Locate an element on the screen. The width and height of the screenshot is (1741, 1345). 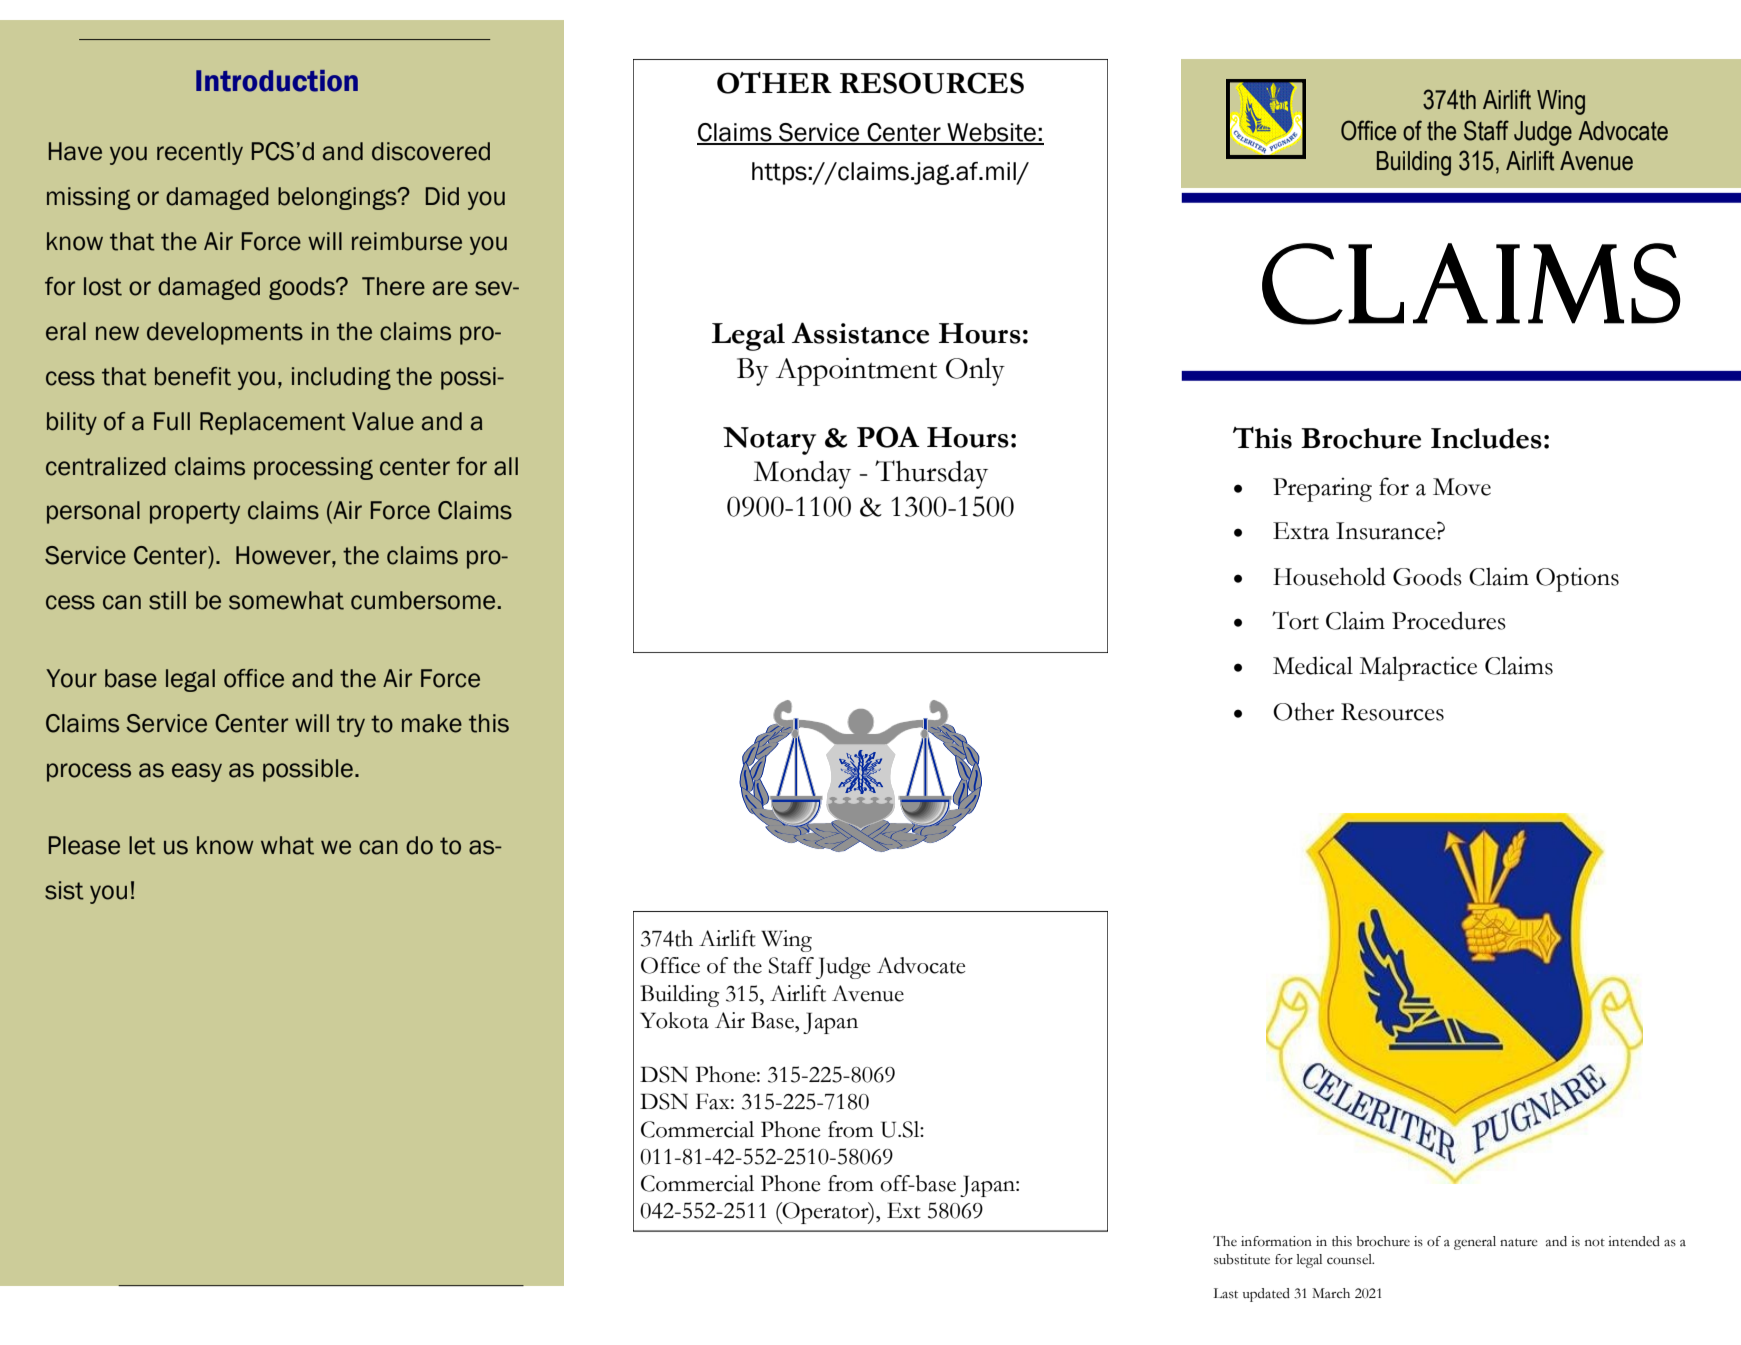
substitute is located at coordinates (1242, 1259).
